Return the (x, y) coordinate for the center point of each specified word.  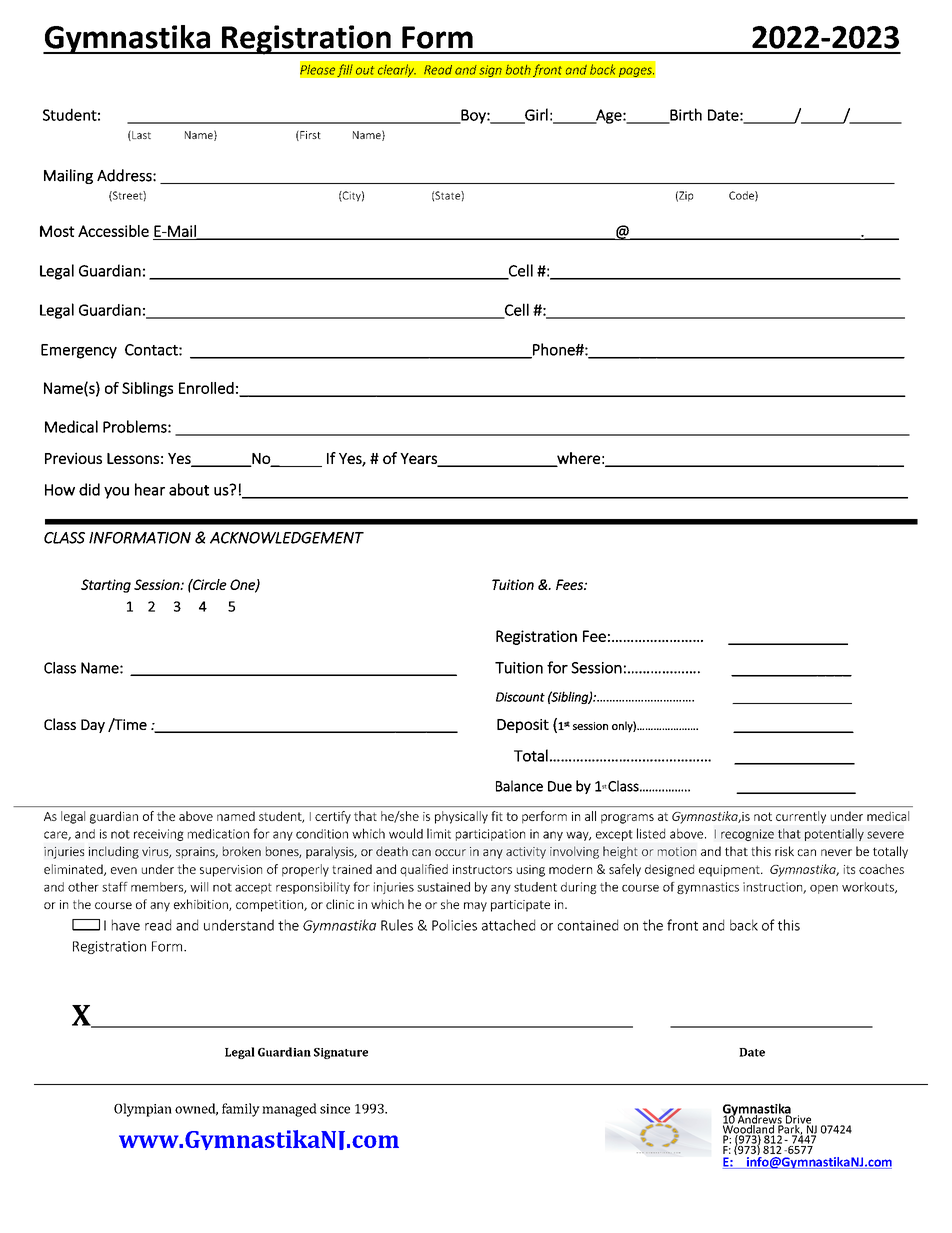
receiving (159, 835)
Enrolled (206, 388)
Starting (106, 586)
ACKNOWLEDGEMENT (287, 538)
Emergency (79, 351)
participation (490, 835)
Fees (570, 584)
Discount (520, 697)
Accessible (113, 231)
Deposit (523, 726)
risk (784, 851)
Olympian (143, 1110)
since (335, 1109)
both (518, 69)
